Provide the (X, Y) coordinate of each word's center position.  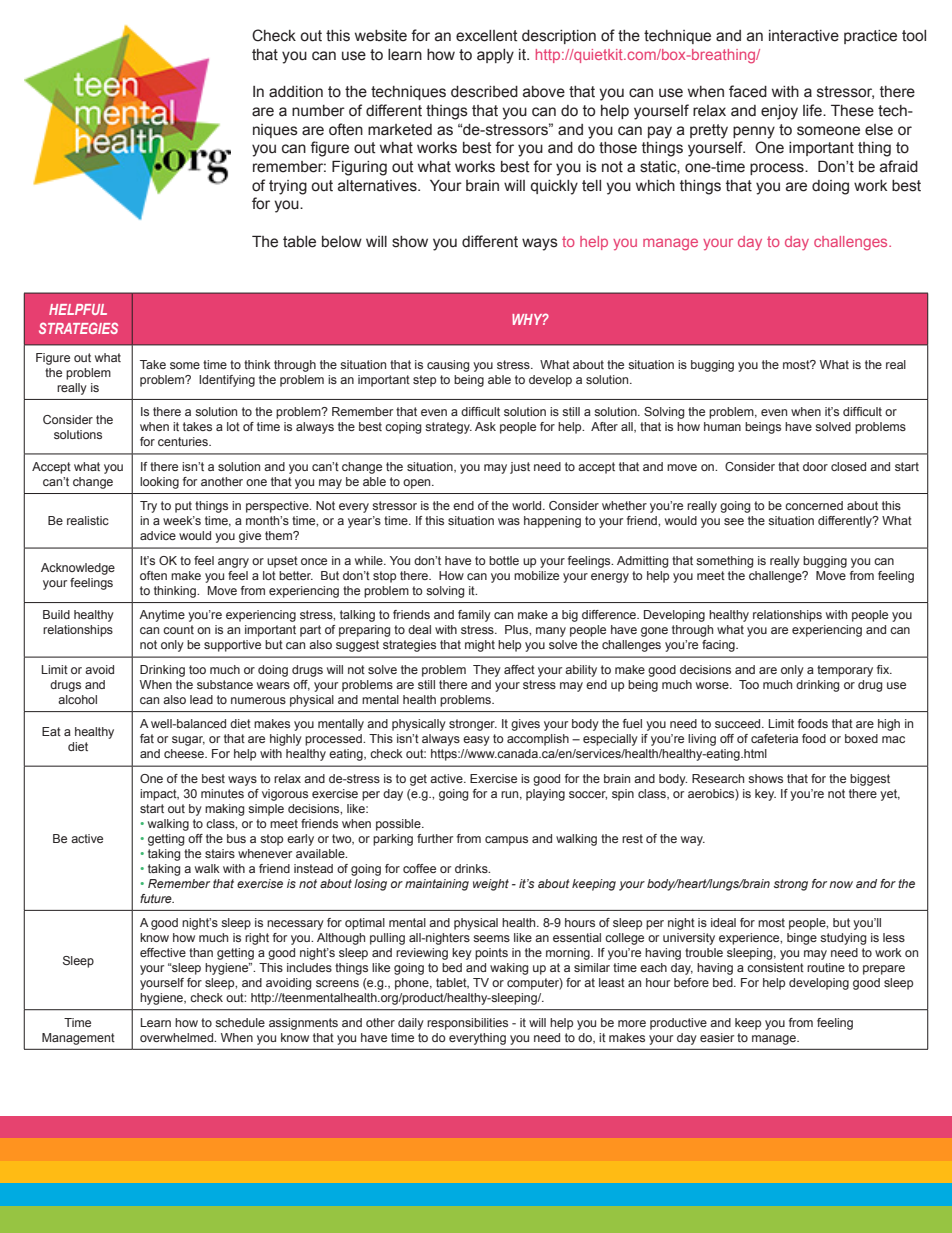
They (487, 671)
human (722, 426)
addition (296, 92)
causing (448, 366)
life (813, 110)
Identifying (227, 381)
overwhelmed (178, 1037)
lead (201, 699)
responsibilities (467, 1024)
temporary (845, 671)
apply (495, 56)
